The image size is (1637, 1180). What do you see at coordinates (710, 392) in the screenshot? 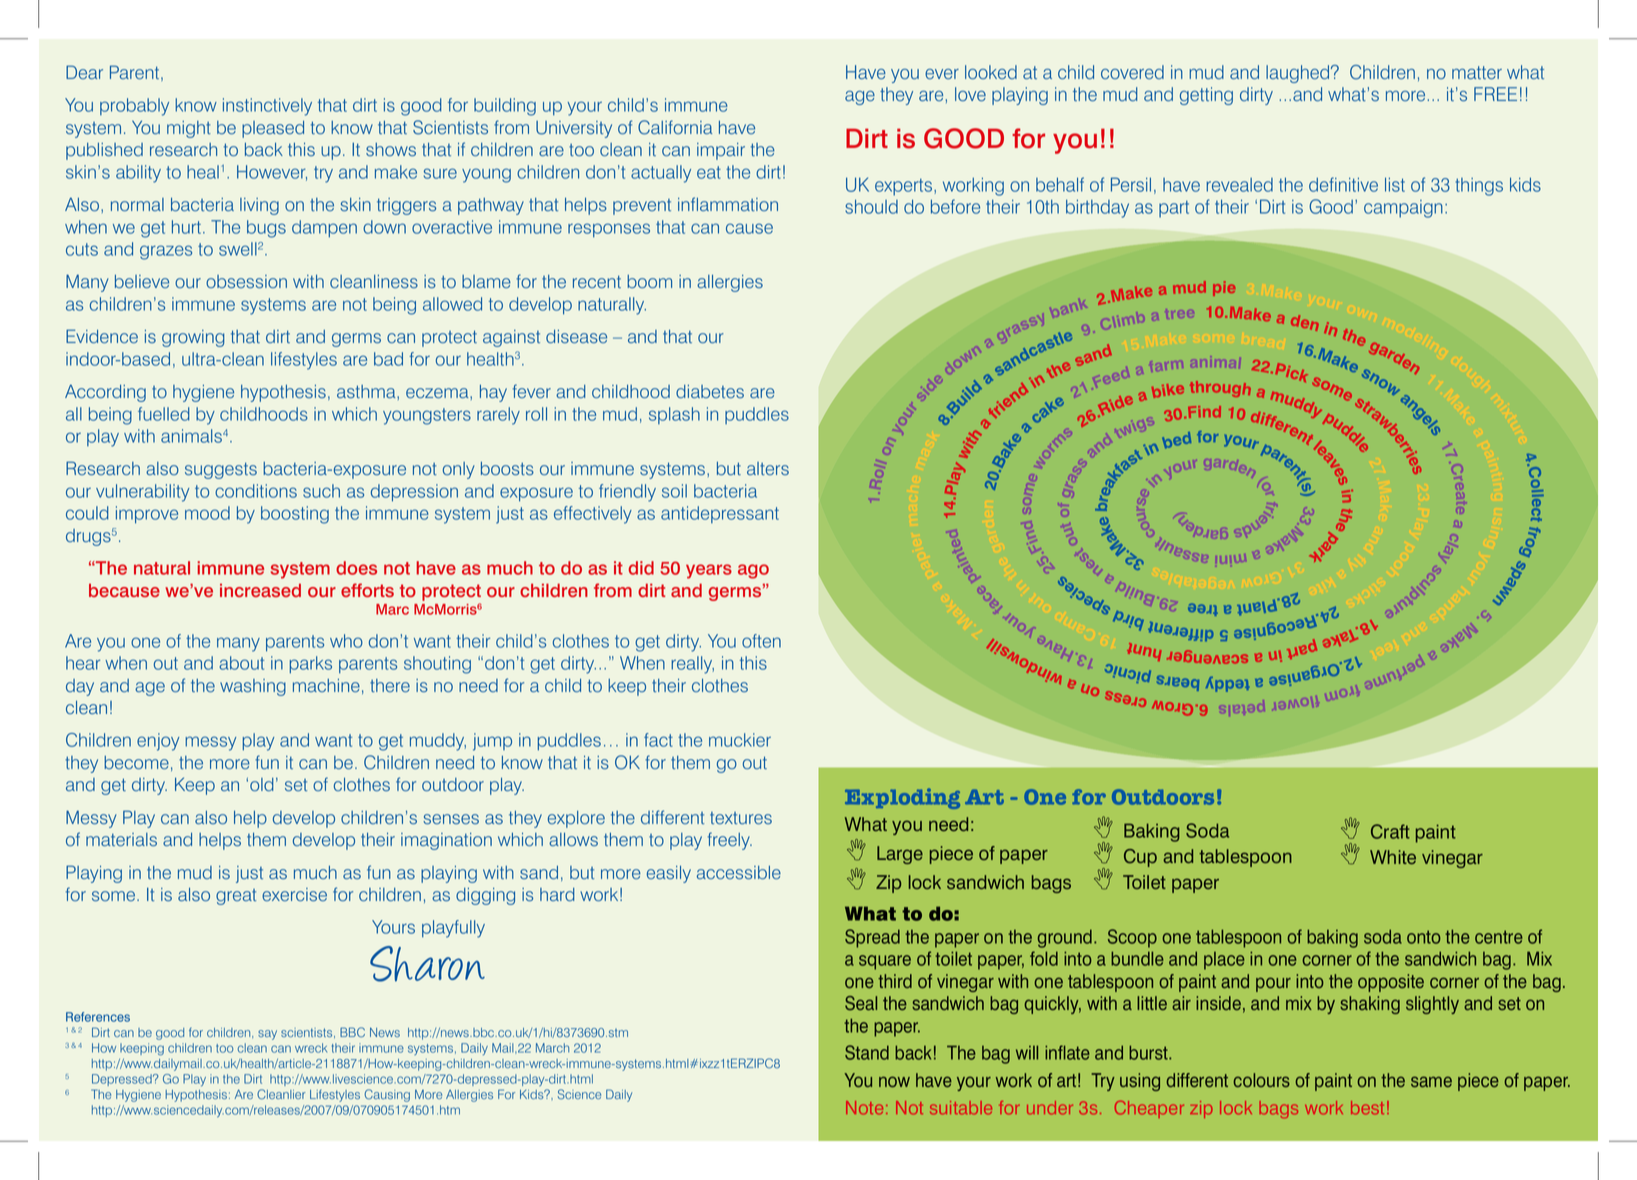
I see `diabetes` at bounding box center [710, 392].
